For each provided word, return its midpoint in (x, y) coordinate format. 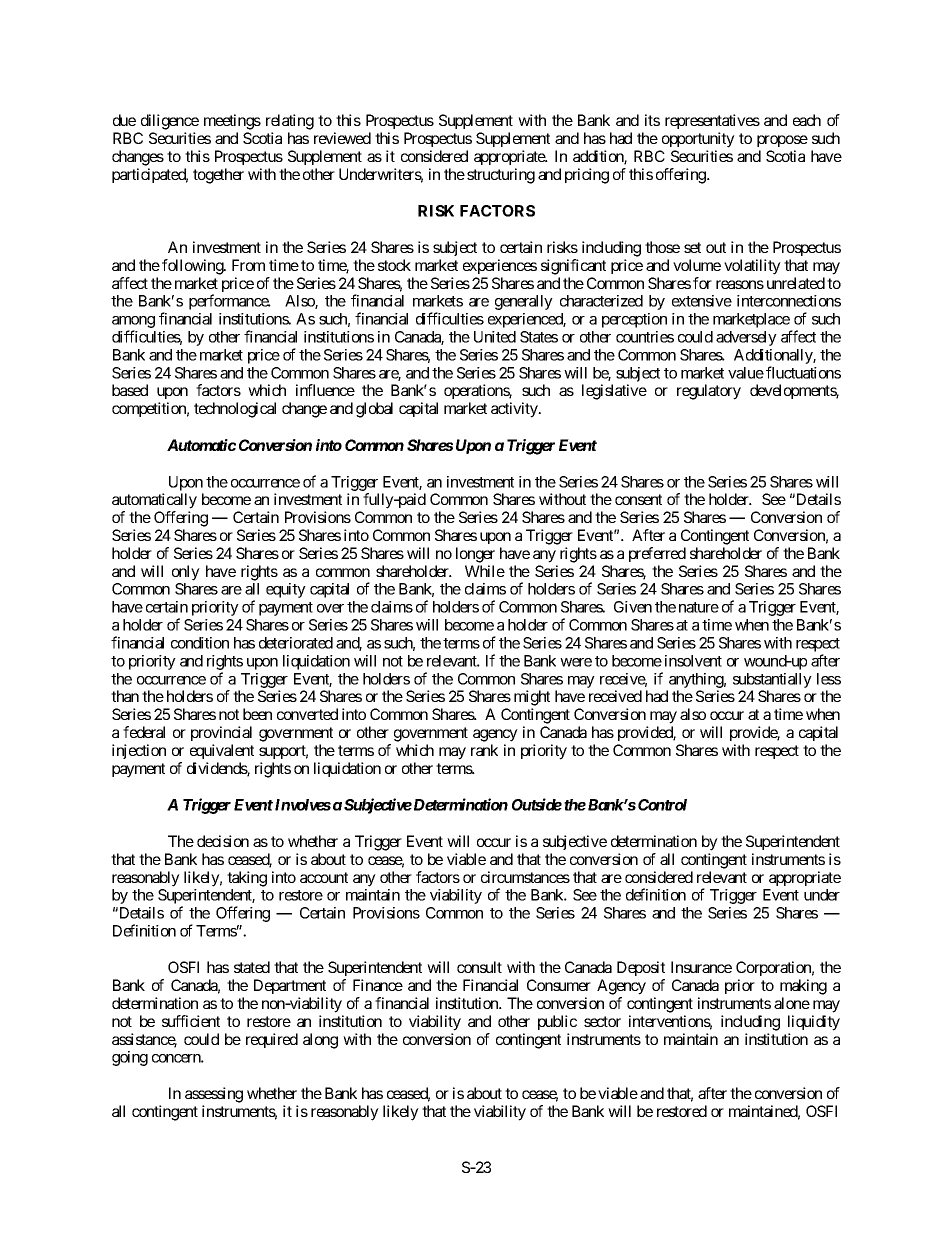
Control (662, 805)
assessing (214, 1095)
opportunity (698, 140)
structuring (501, 176)
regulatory (709, 392)
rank (484, 750)
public (557, 1022)
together (218, 176)
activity (515, 410)
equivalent (222, 751)
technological (235, 410)
